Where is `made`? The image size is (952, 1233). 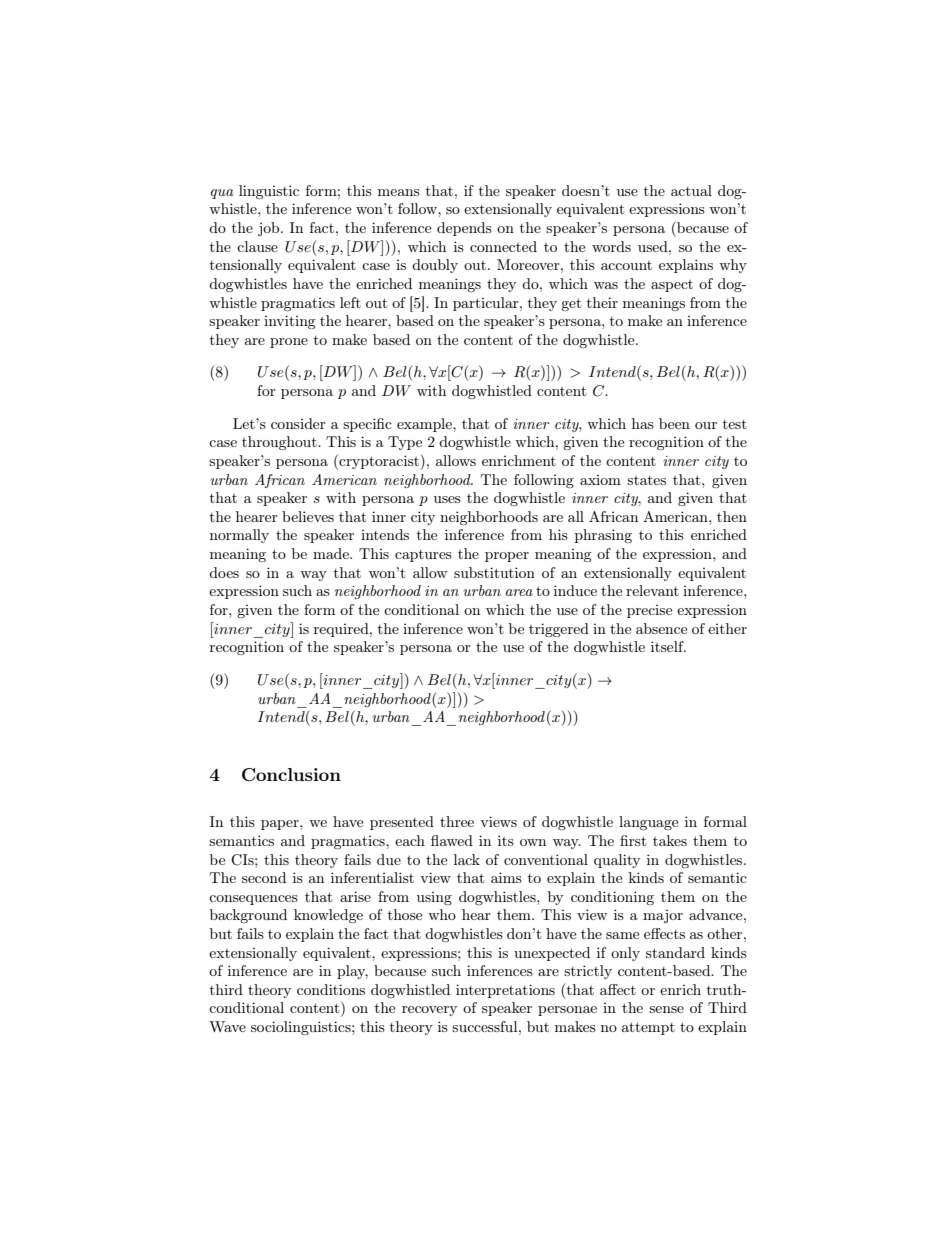
made is located at coordinates (332, 553).
